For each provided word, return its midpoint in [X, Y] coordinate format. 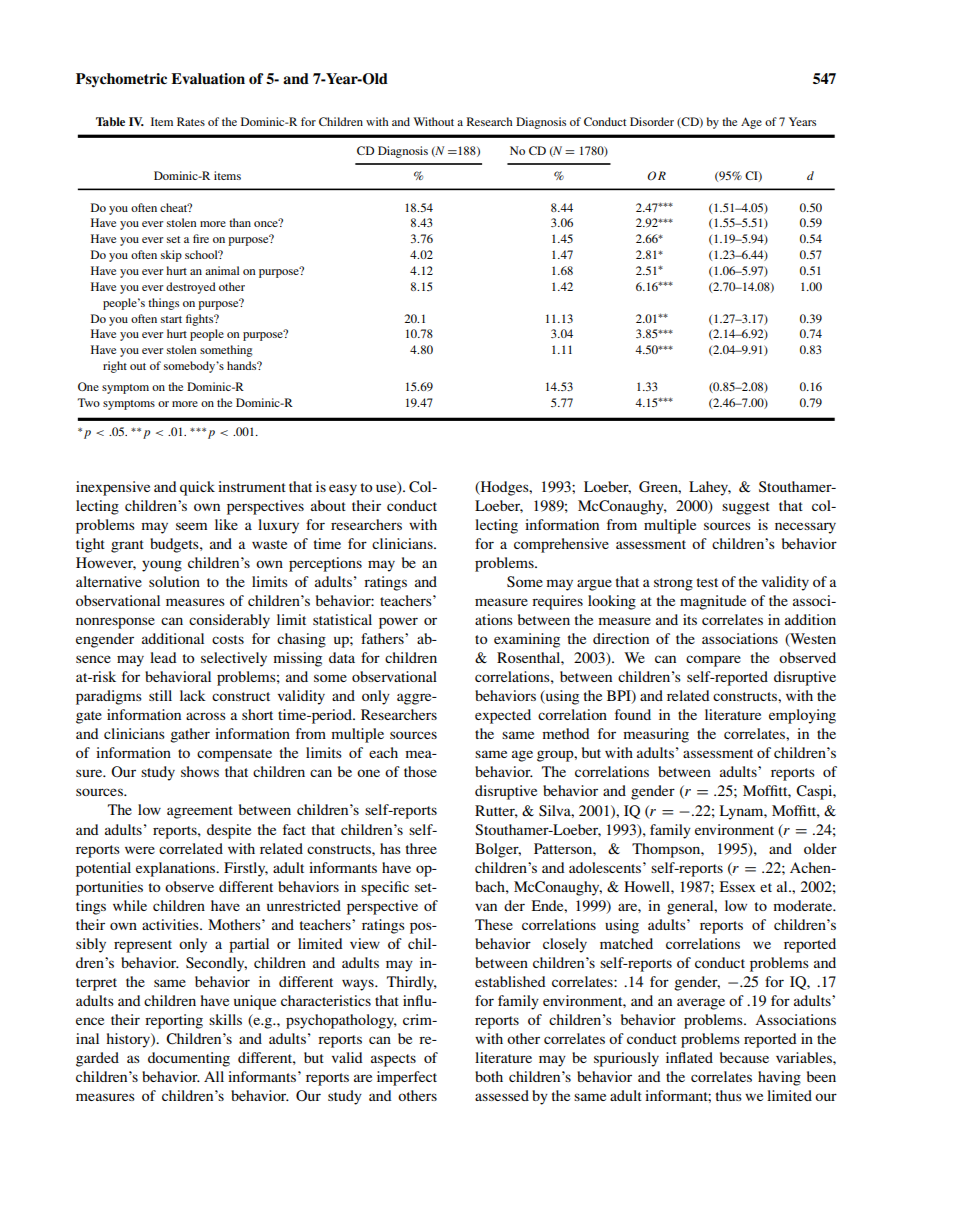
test [707, 582]
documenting [189, 1059]
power [398, 623]
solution [174, 581]
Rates [191, 121]
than [240, 222]
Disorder [652, 121]
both [489, 1076]
